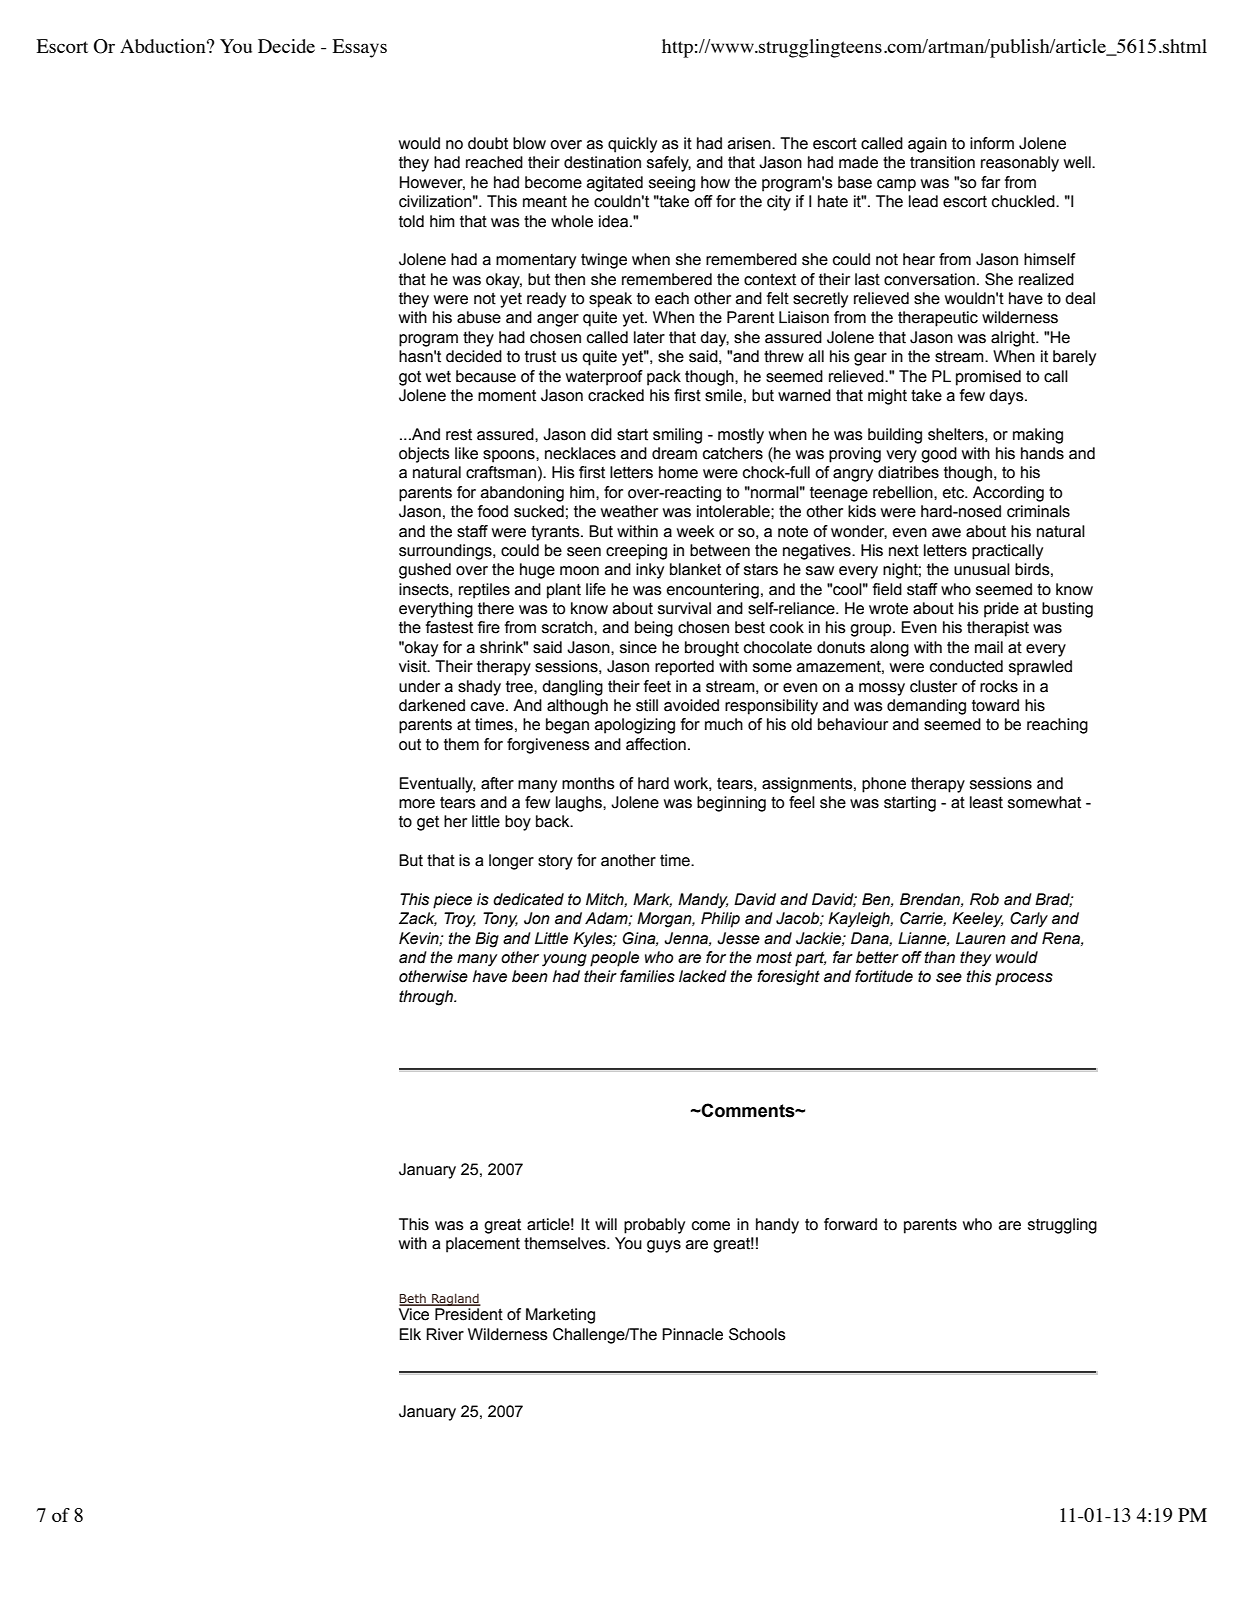  Describe the element at coordinates (488, 143) in the image. I see `doubt` at that location.
